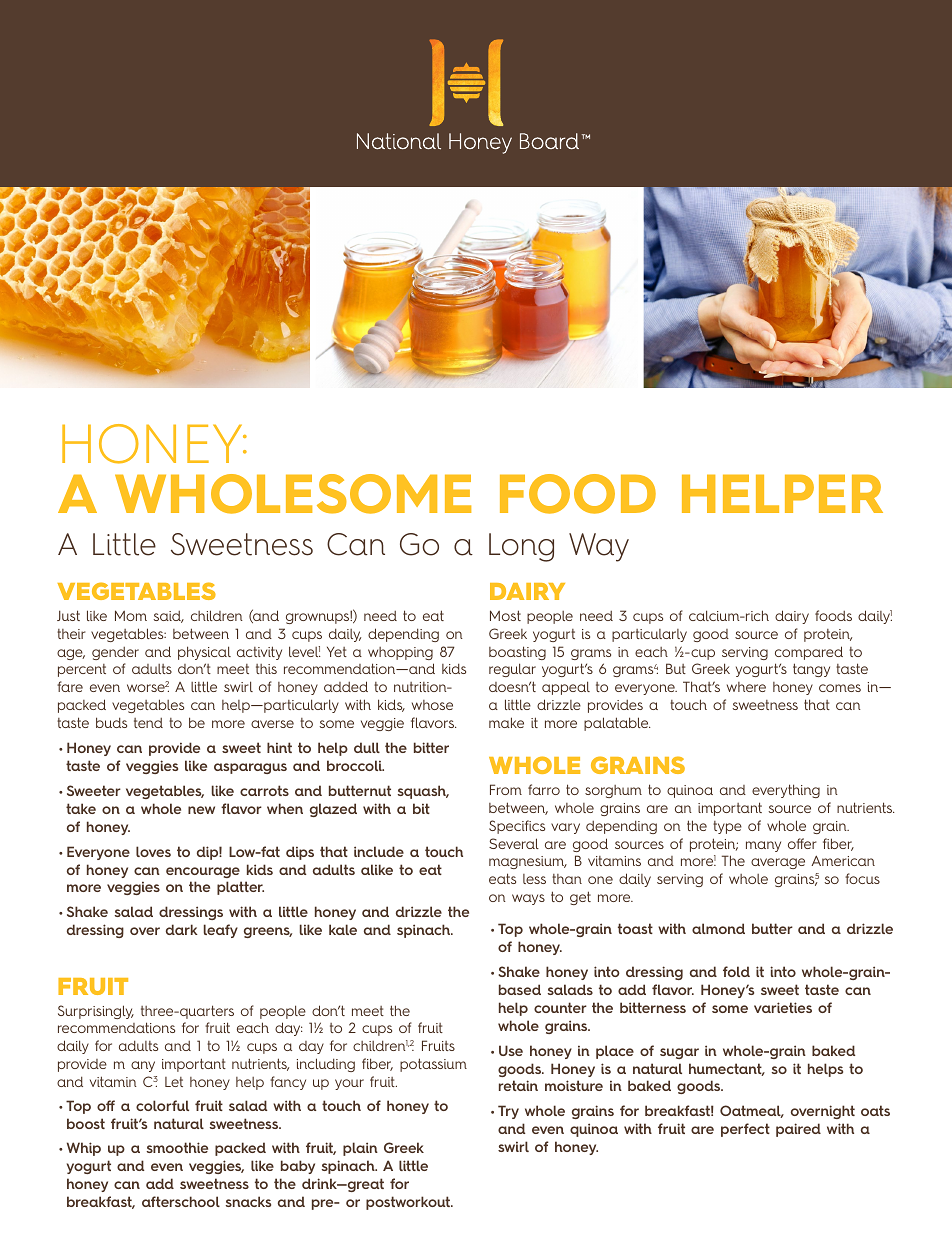 This document has height=1233, width=952. Describe the element at coordinates (798, 1130) in the document. I see `paired` at that location.
